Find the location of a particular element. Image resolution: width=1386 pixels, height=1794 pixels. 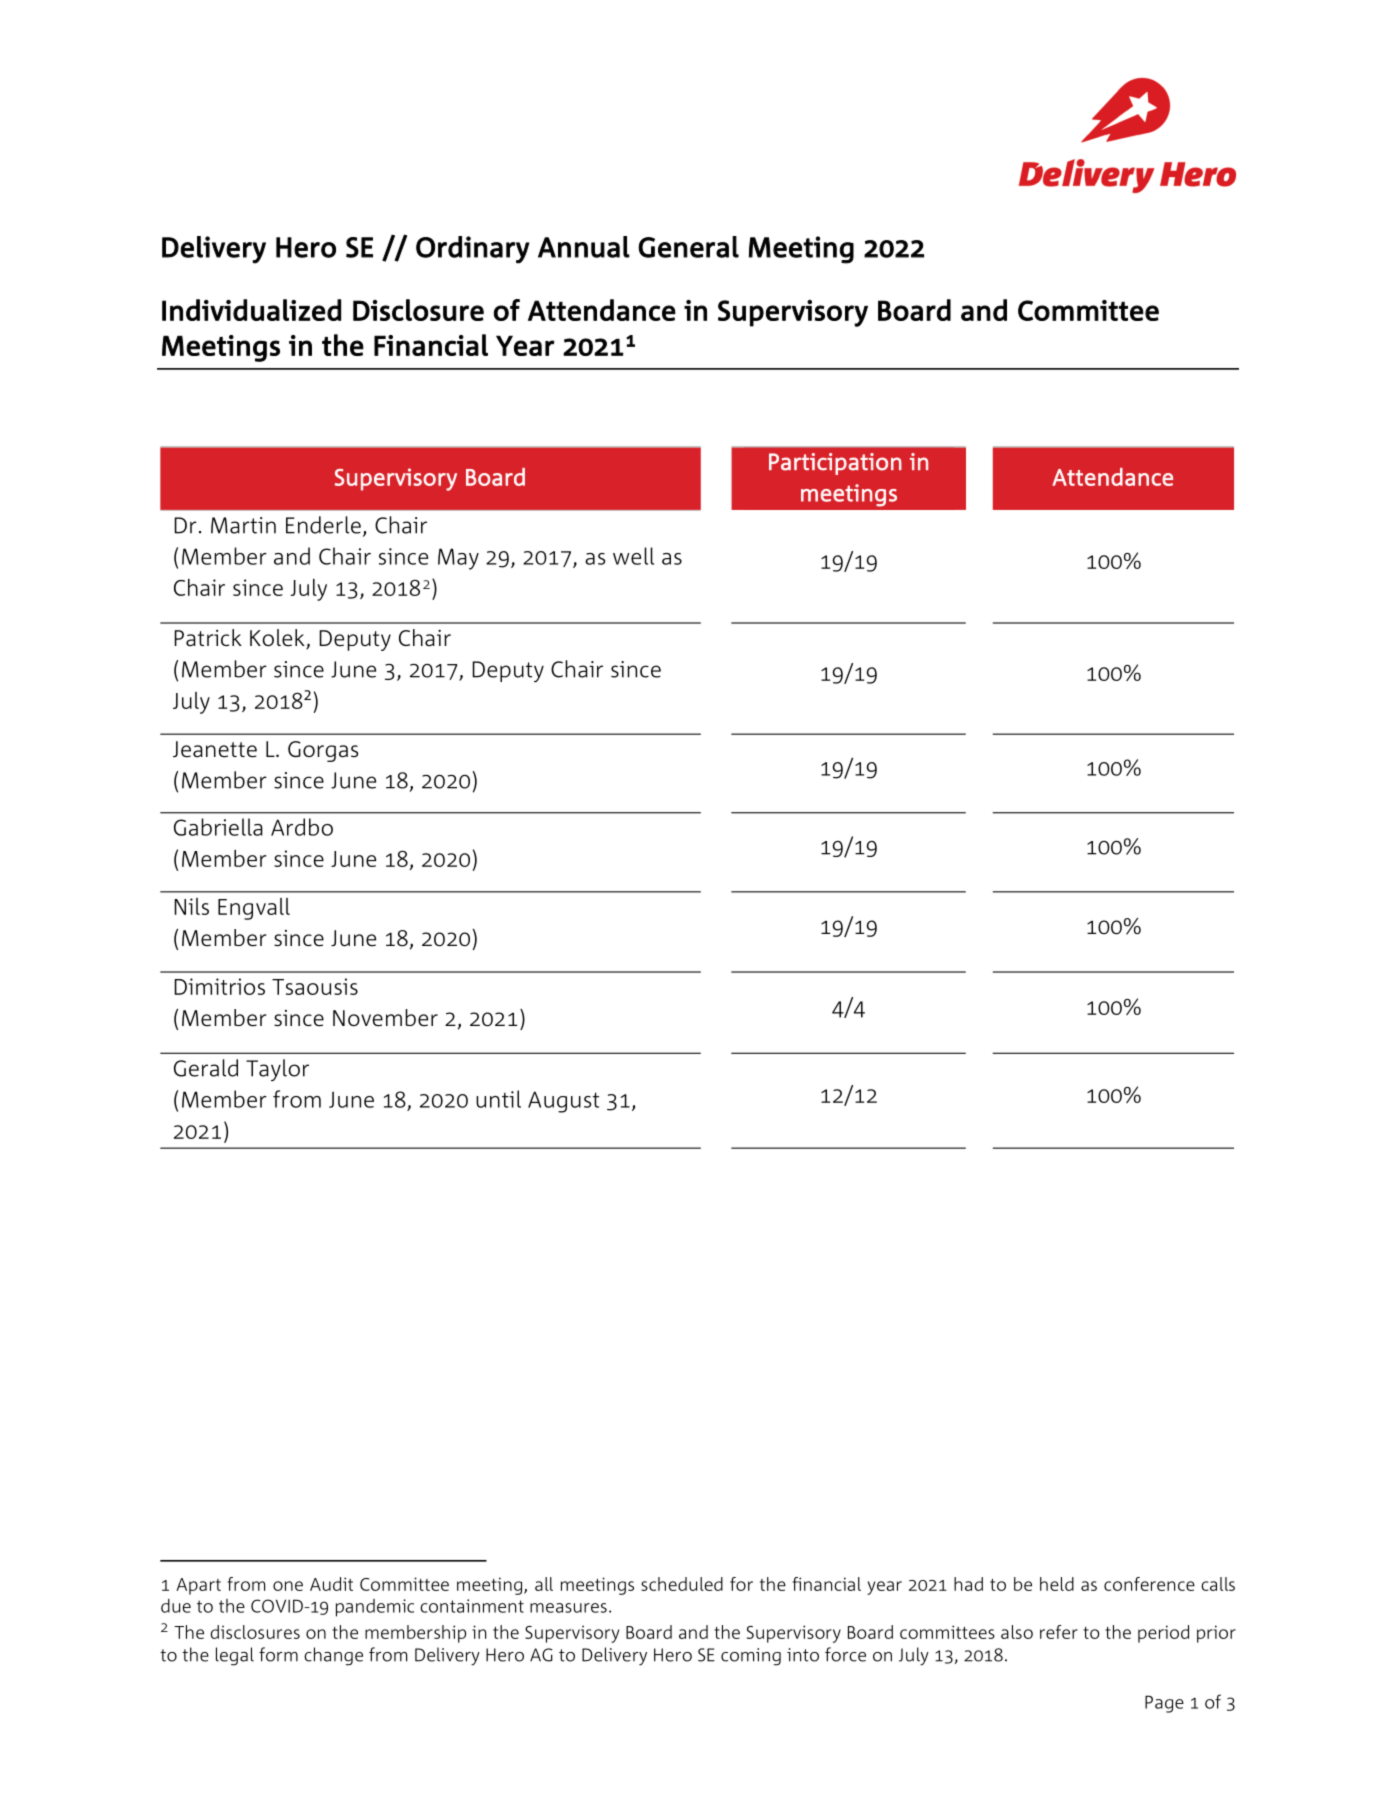

Dimitrios is located at coordinates (219, 986).
